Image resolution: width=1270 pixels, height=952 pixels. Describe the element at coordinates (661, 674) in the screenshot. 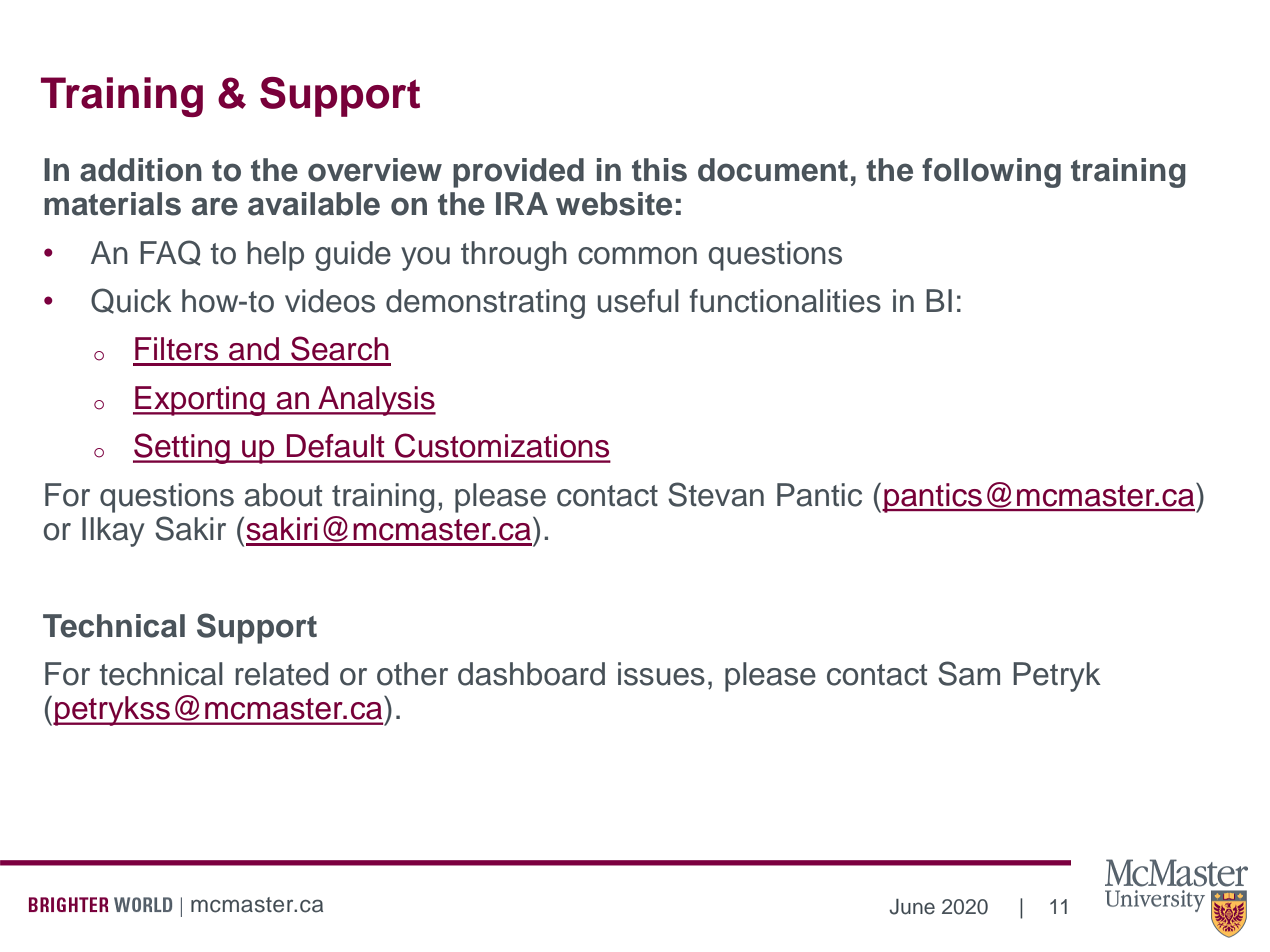

I see `issues` at that location.
